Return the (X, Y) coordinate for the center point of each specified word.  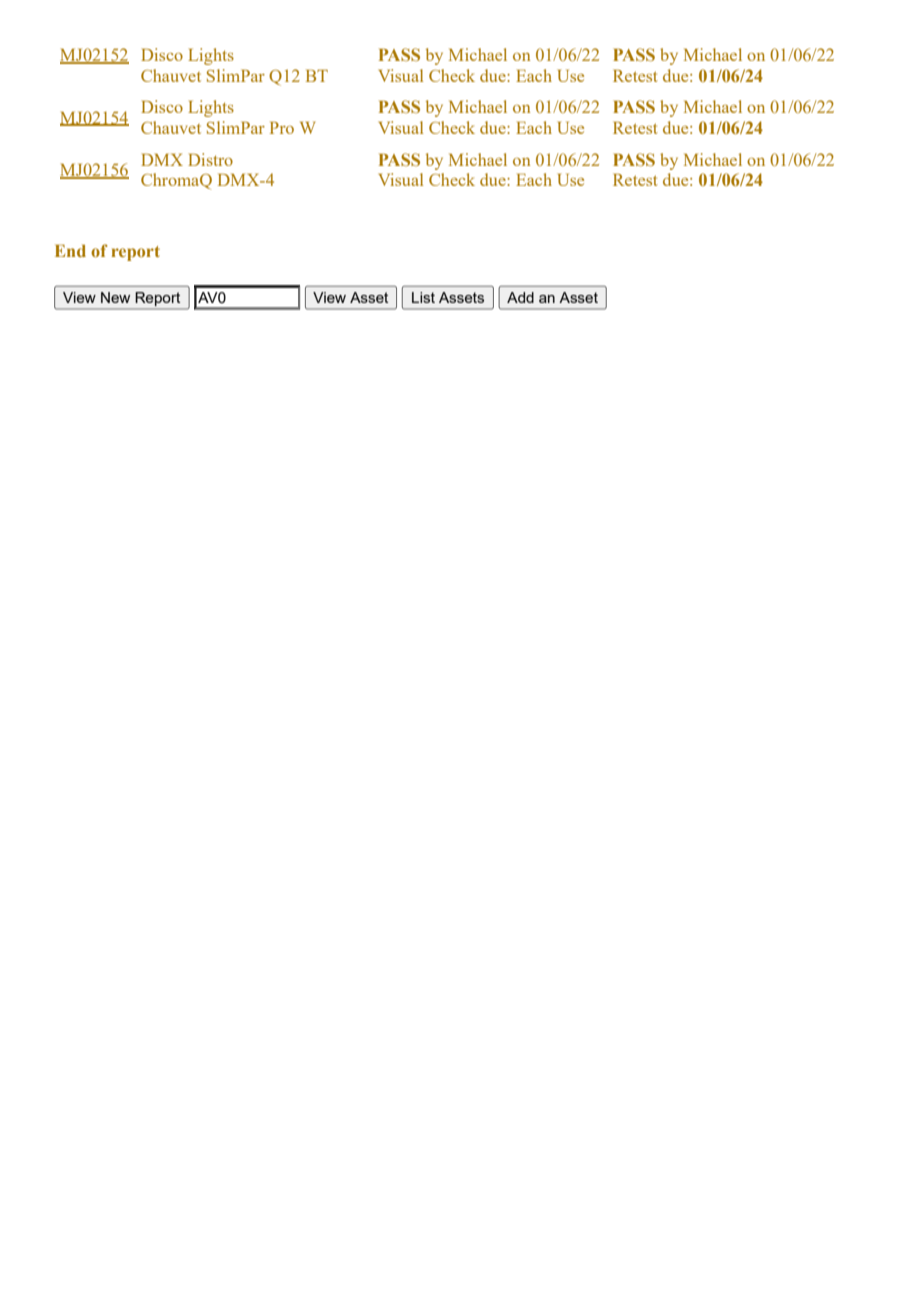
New (115, 297)
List (423, 297)
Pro (282, 127)
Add (520, 297)
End (70, 250)
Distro (210, 159)
